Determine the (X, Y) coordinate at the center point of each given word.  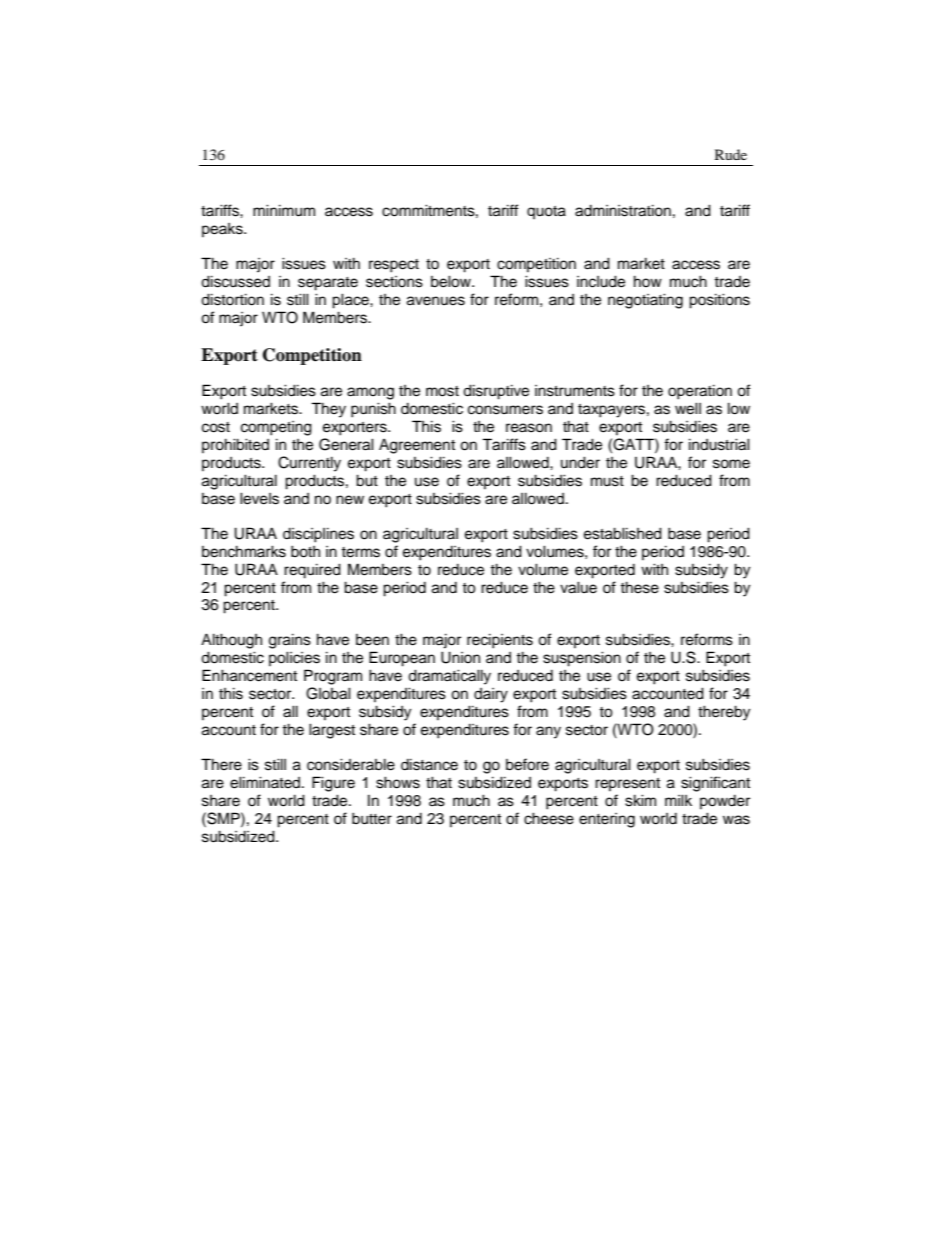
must (607, 481)
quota (546, 212)
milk (678, 800)
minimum (284, 210)
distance (429, 764)
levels (259, 498)
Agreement (417, 446)
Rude (731, 154)
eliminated (266, 782)
